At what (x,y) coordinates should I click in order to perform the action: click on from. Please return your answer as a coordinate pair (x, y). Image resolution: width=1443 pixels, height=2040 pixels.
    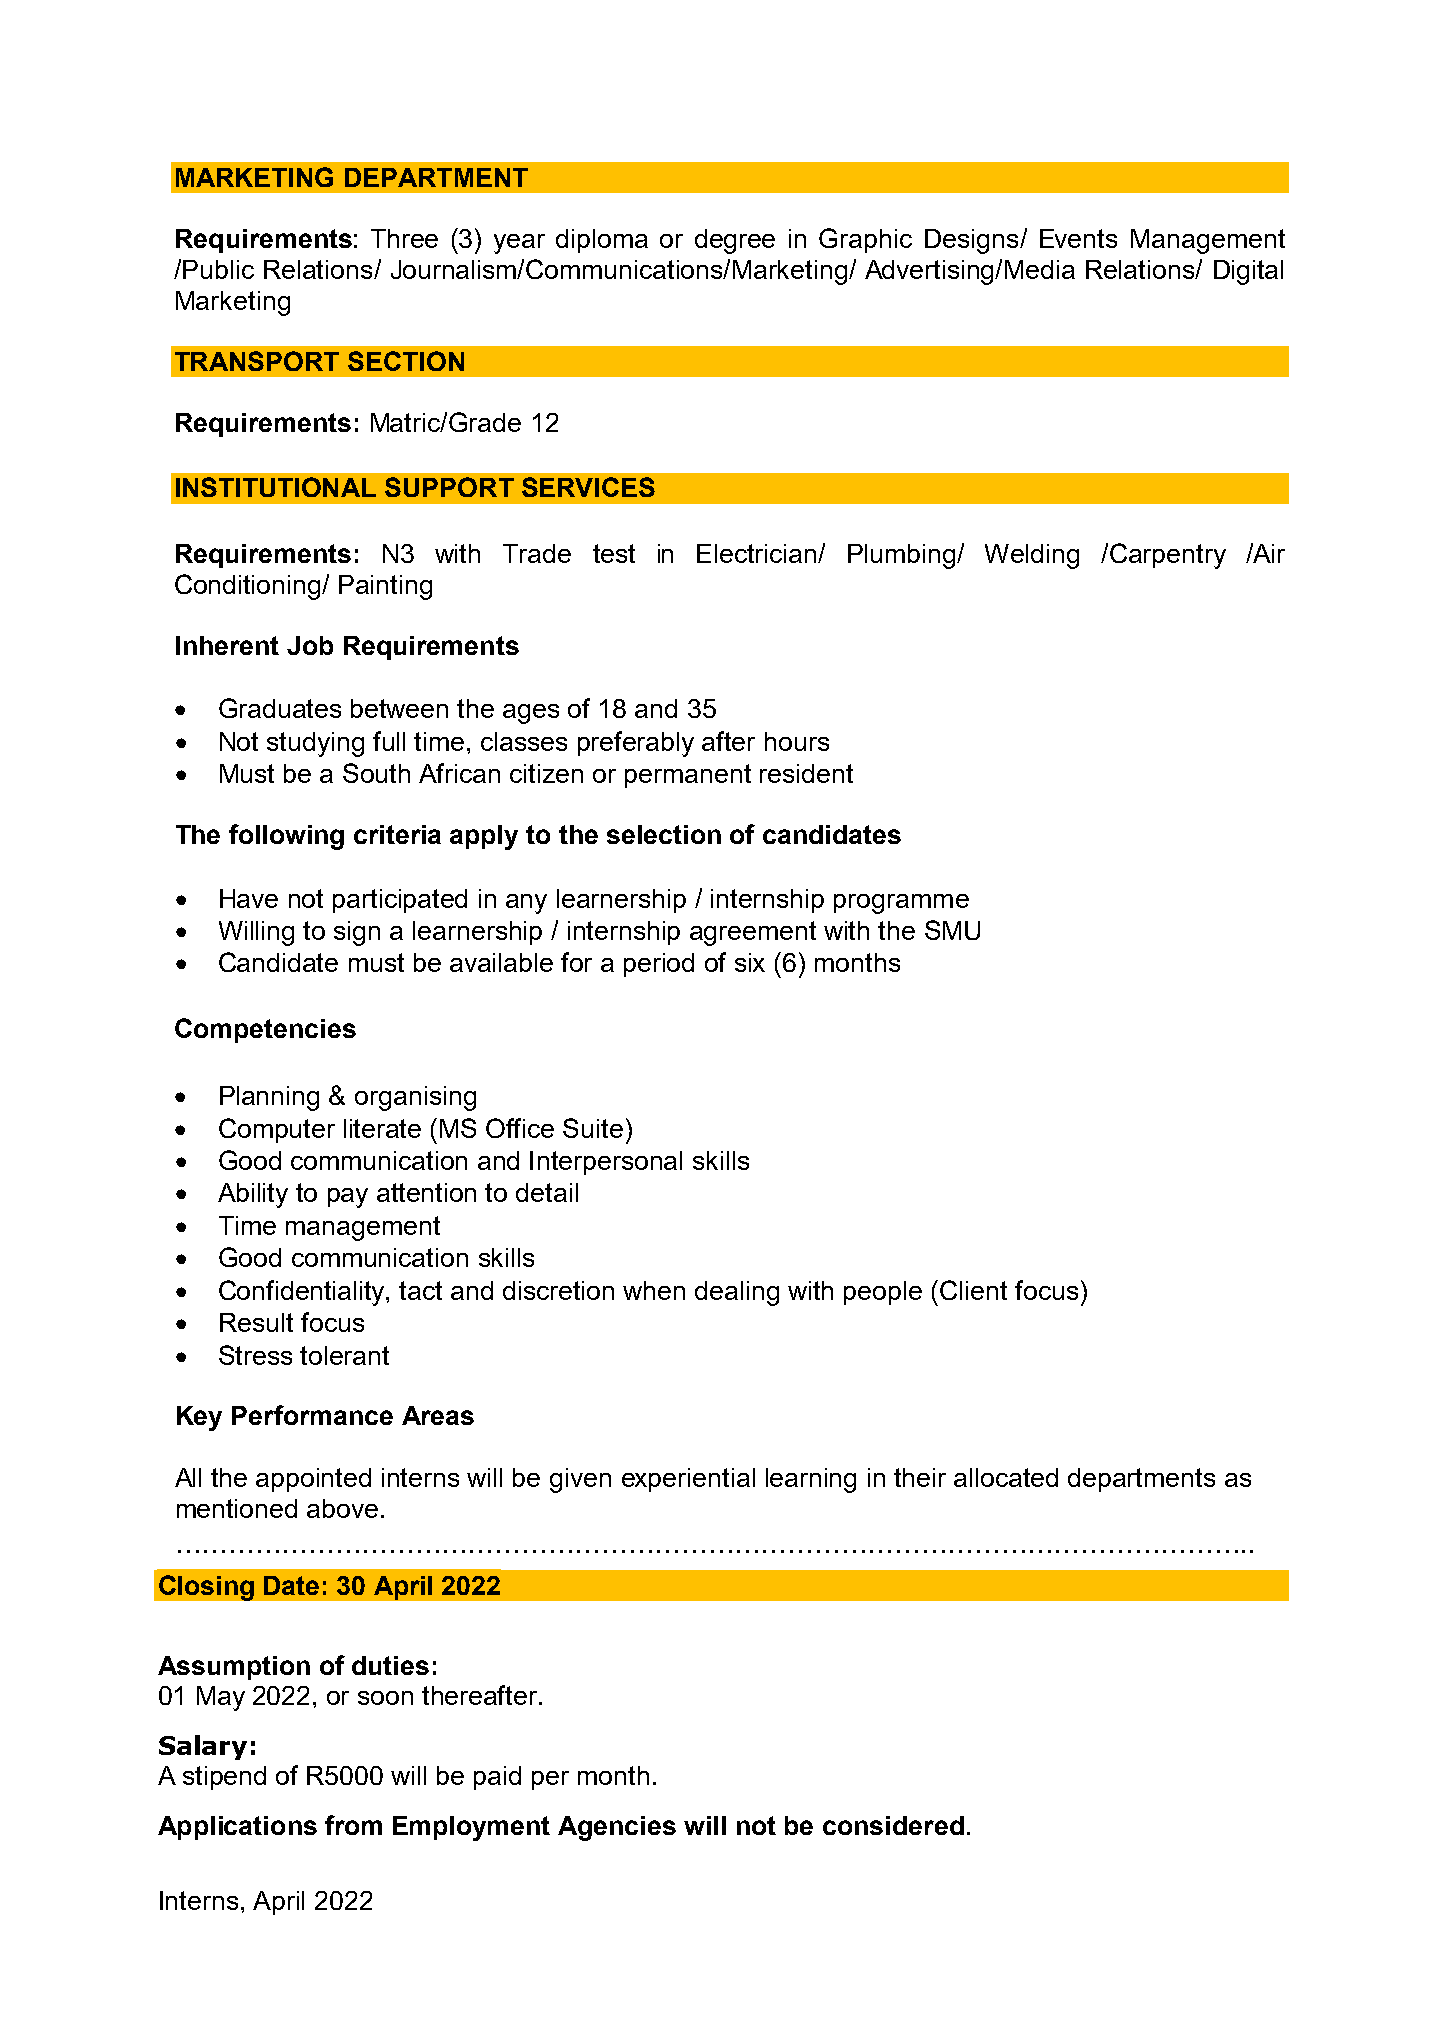
    Looking at the image, I should click on (353, 1825).
